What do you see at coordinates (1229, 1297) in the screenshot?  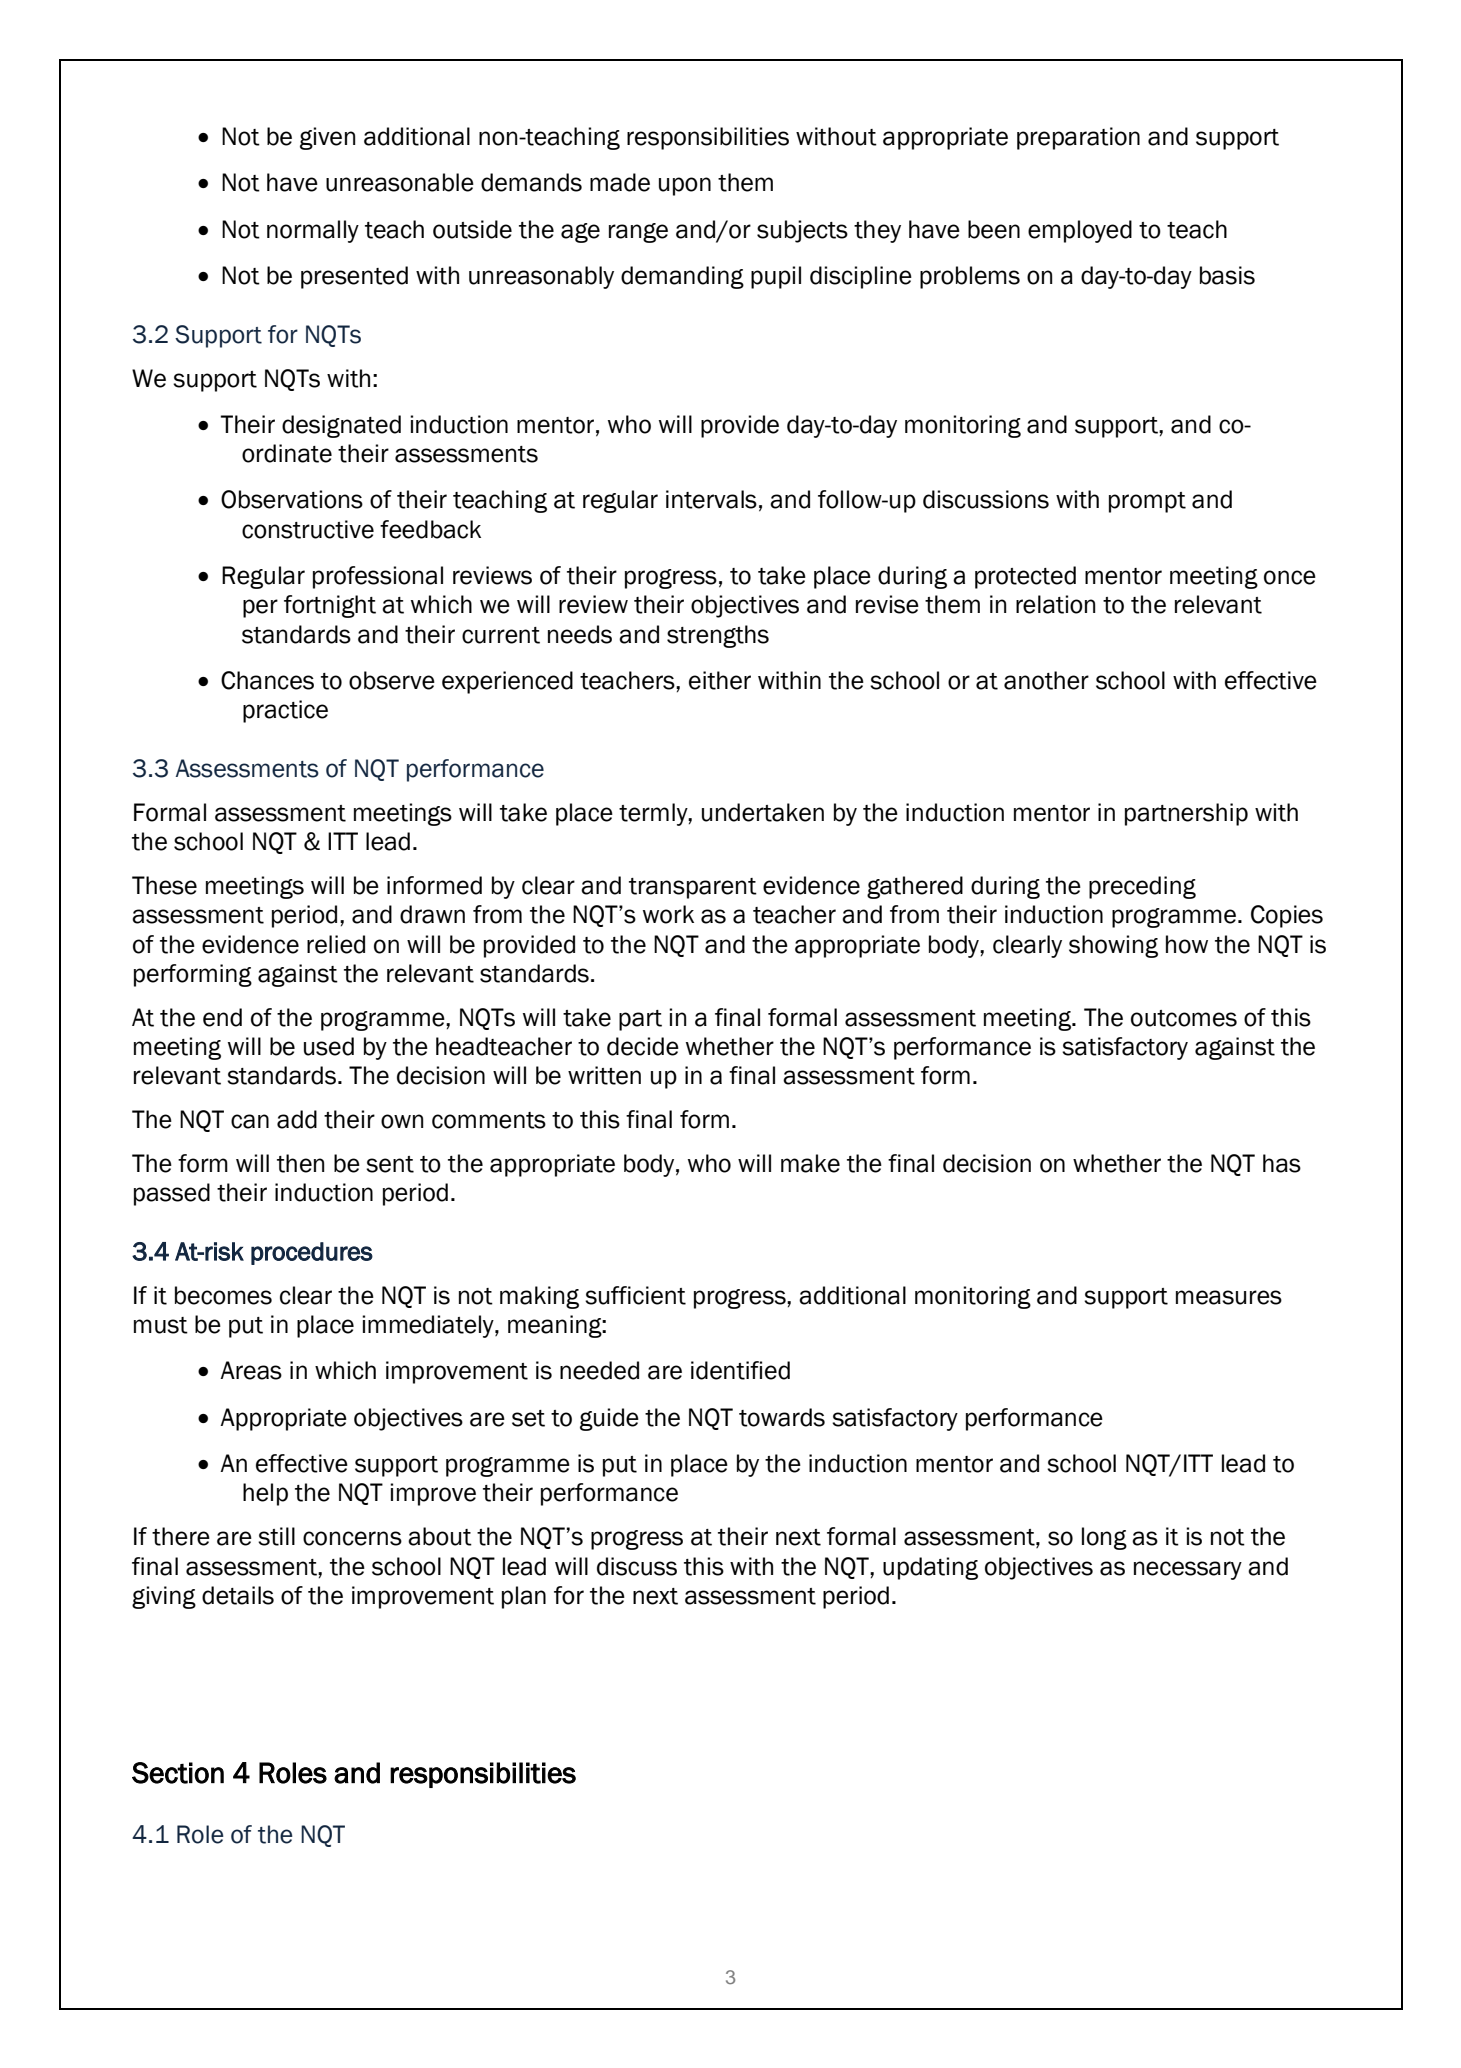 I see `measures` at bounding box center [1229, 1297].
